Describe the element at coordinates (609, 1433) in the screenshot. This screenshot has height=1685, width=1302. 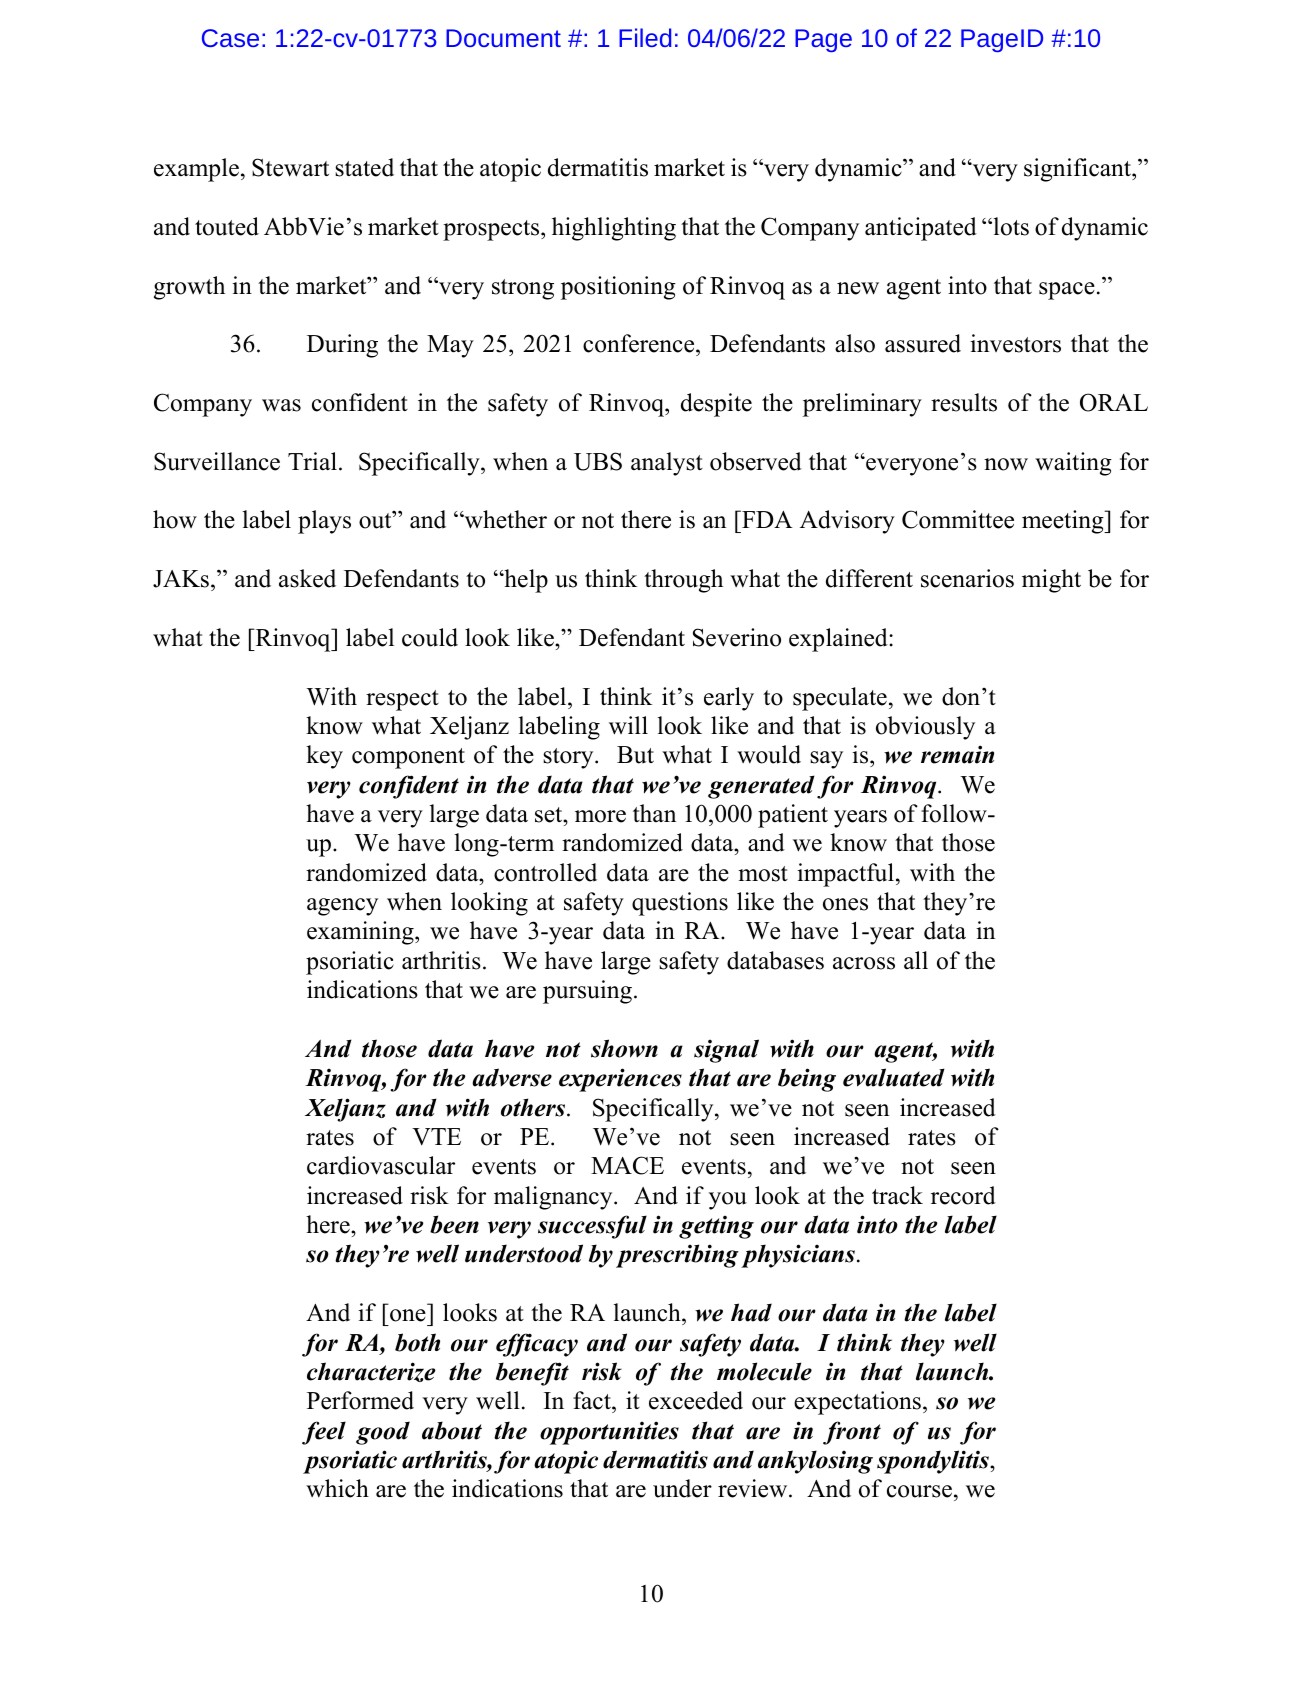
I see `opportunities` at that location.
